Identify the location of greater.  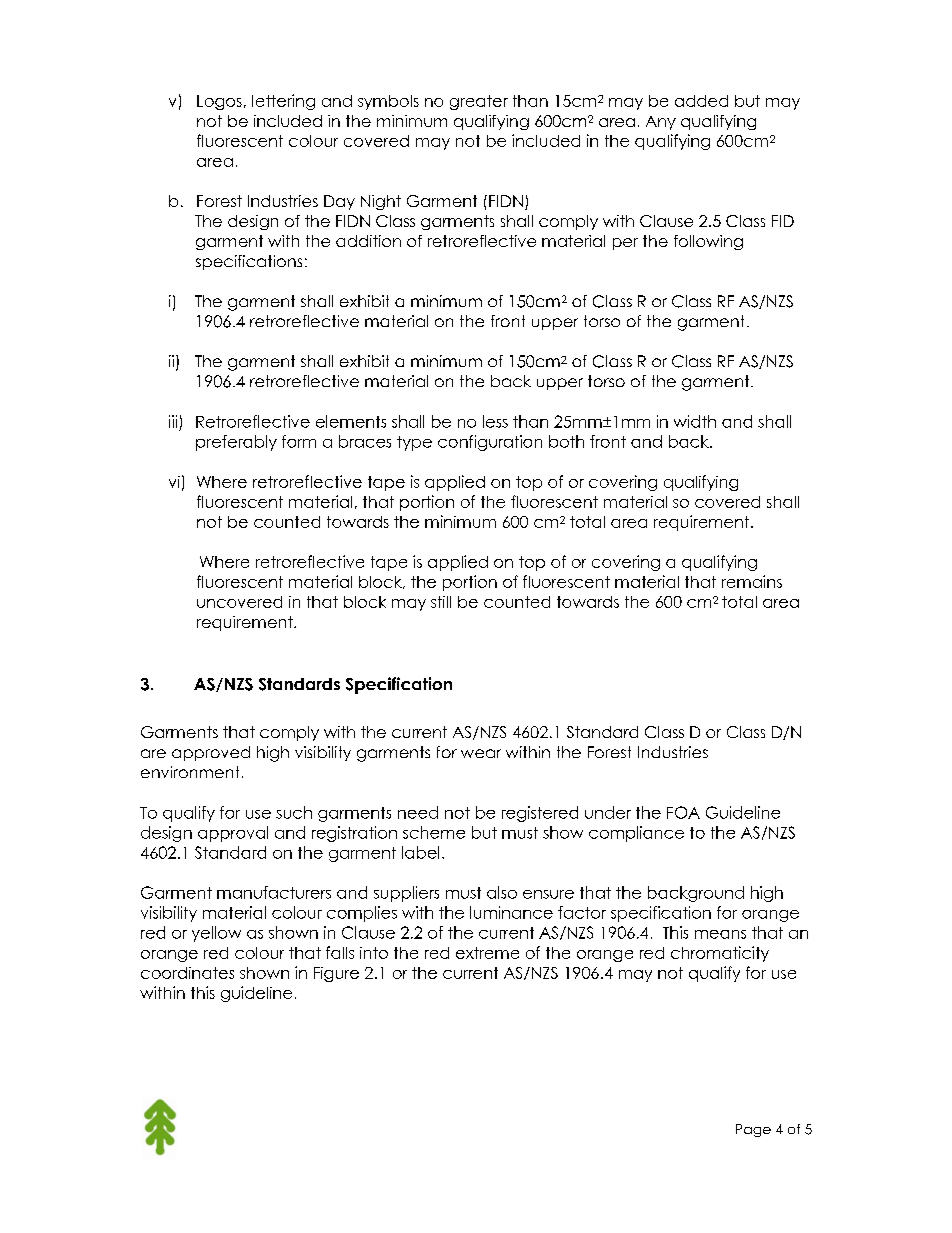
(479, 102).
